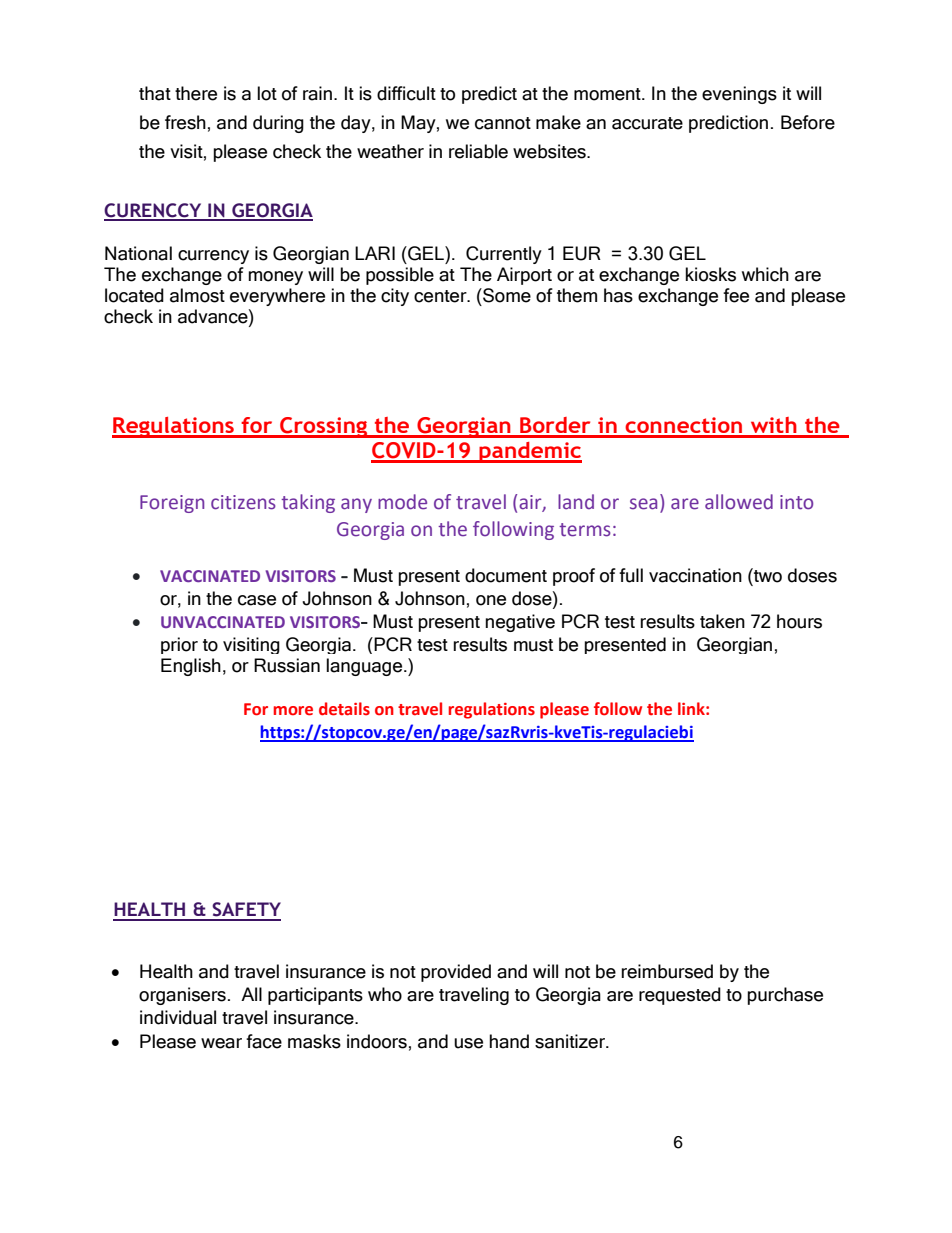 The width and height of the screenshot is (952, 1233). I want to click on fresh, so click(185, 122).
